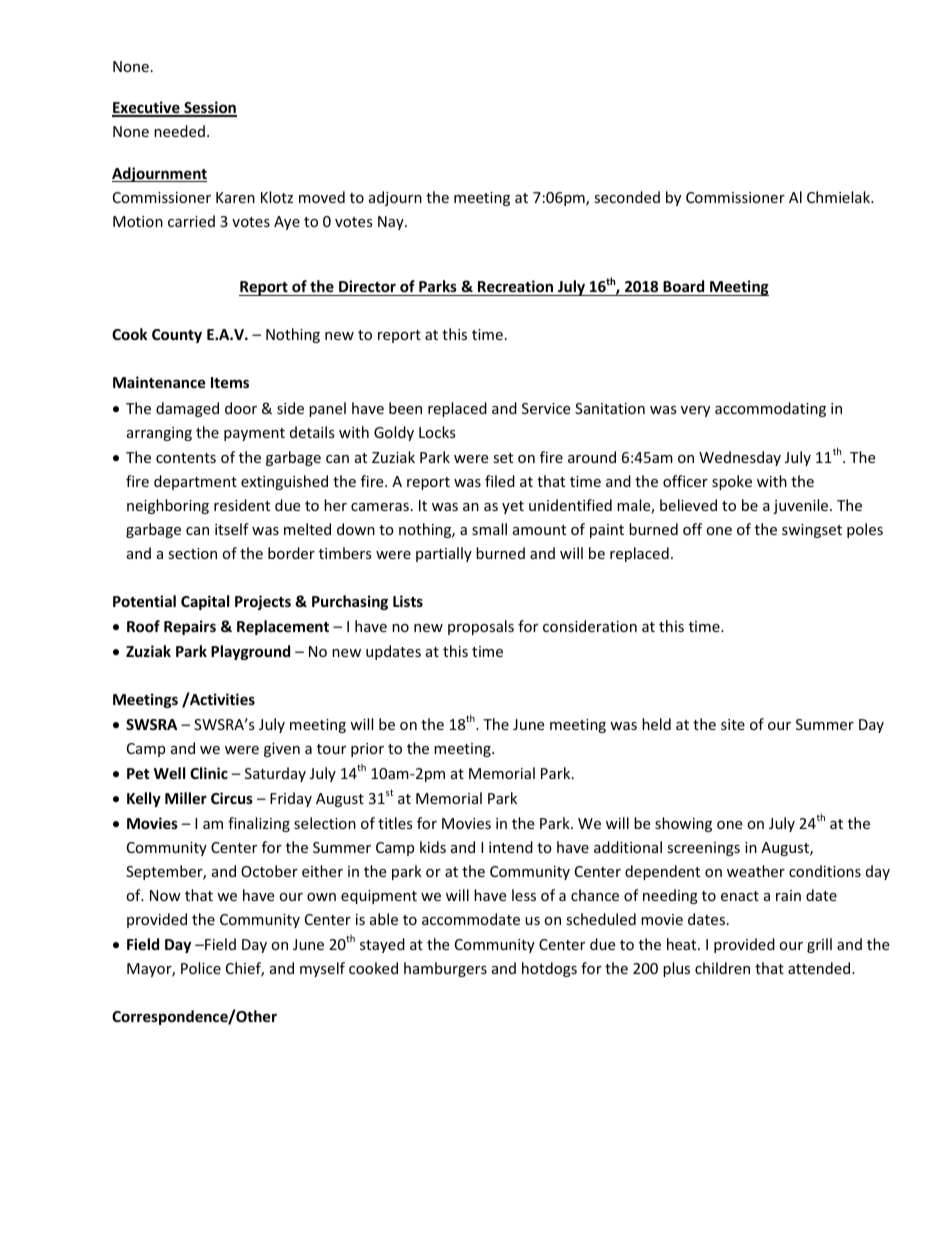 The width and height of the screenshot is (952, 1233). I want to click on needed, so click(179, 131).
